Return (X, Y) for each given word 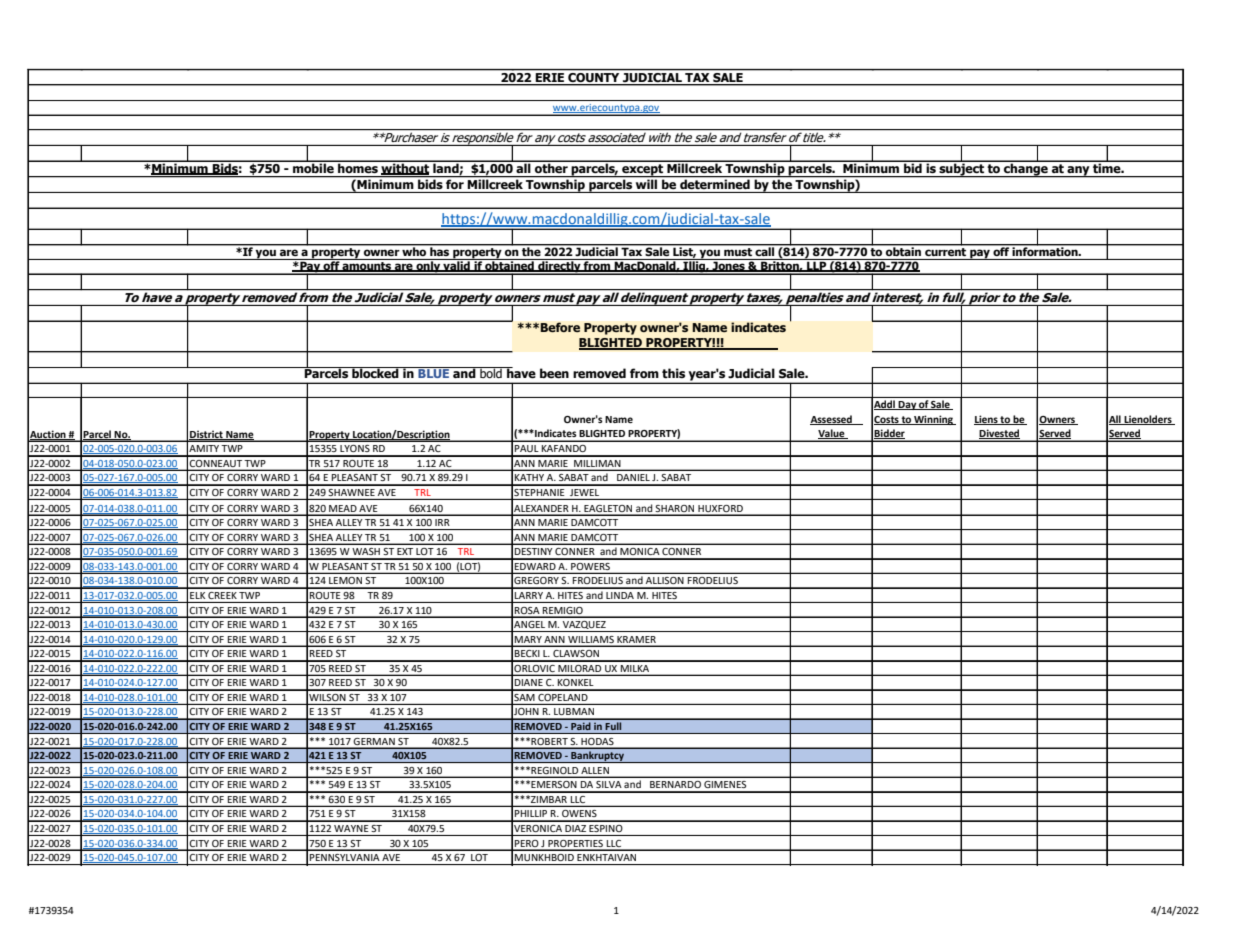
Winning (933, 420)
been (554, 373)
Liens (987, 420)
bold (491, 372)
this (673, 373)
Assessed (832, 420)
